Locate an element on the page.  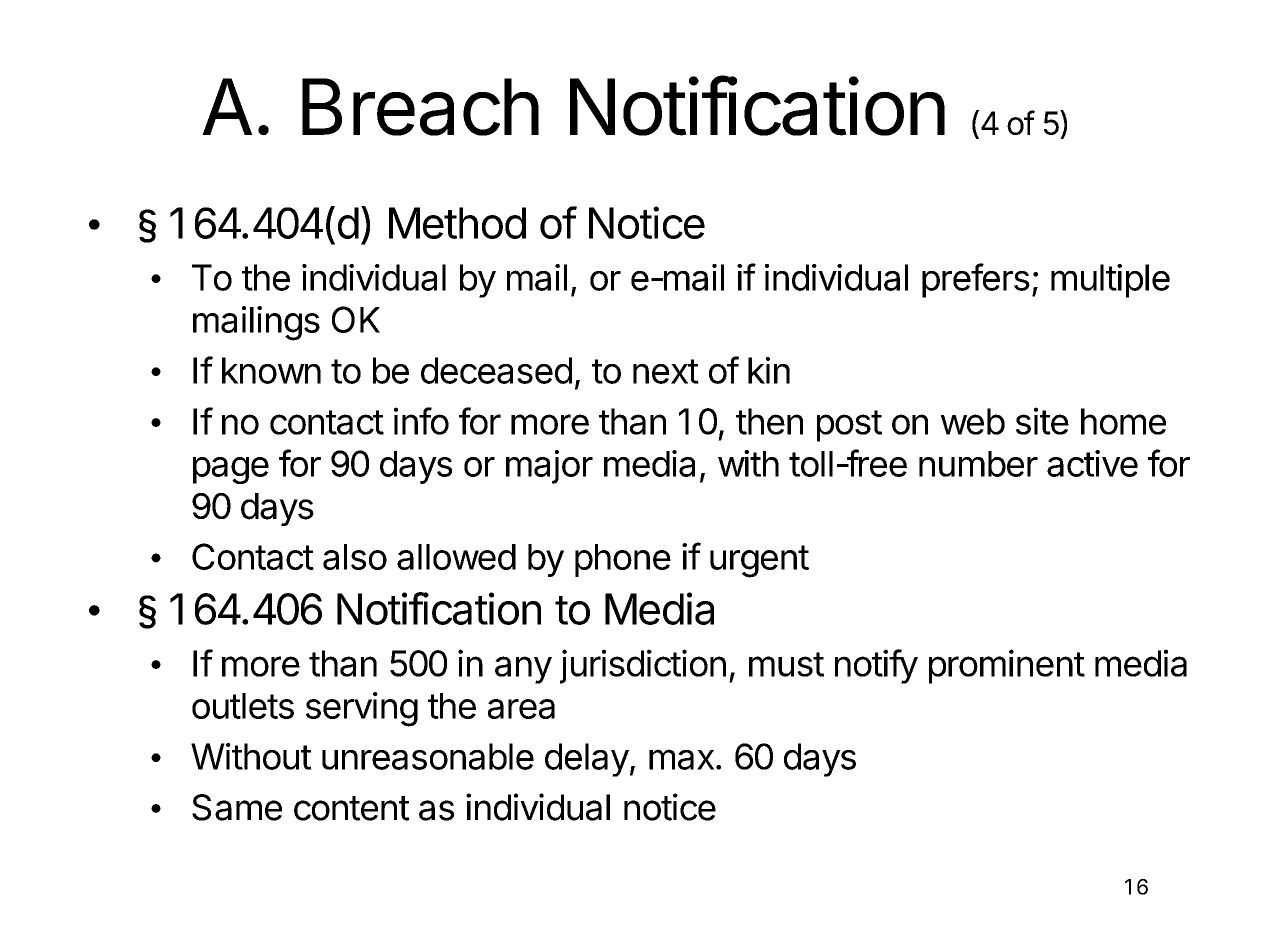
also is located at coordinates (355, 557).
